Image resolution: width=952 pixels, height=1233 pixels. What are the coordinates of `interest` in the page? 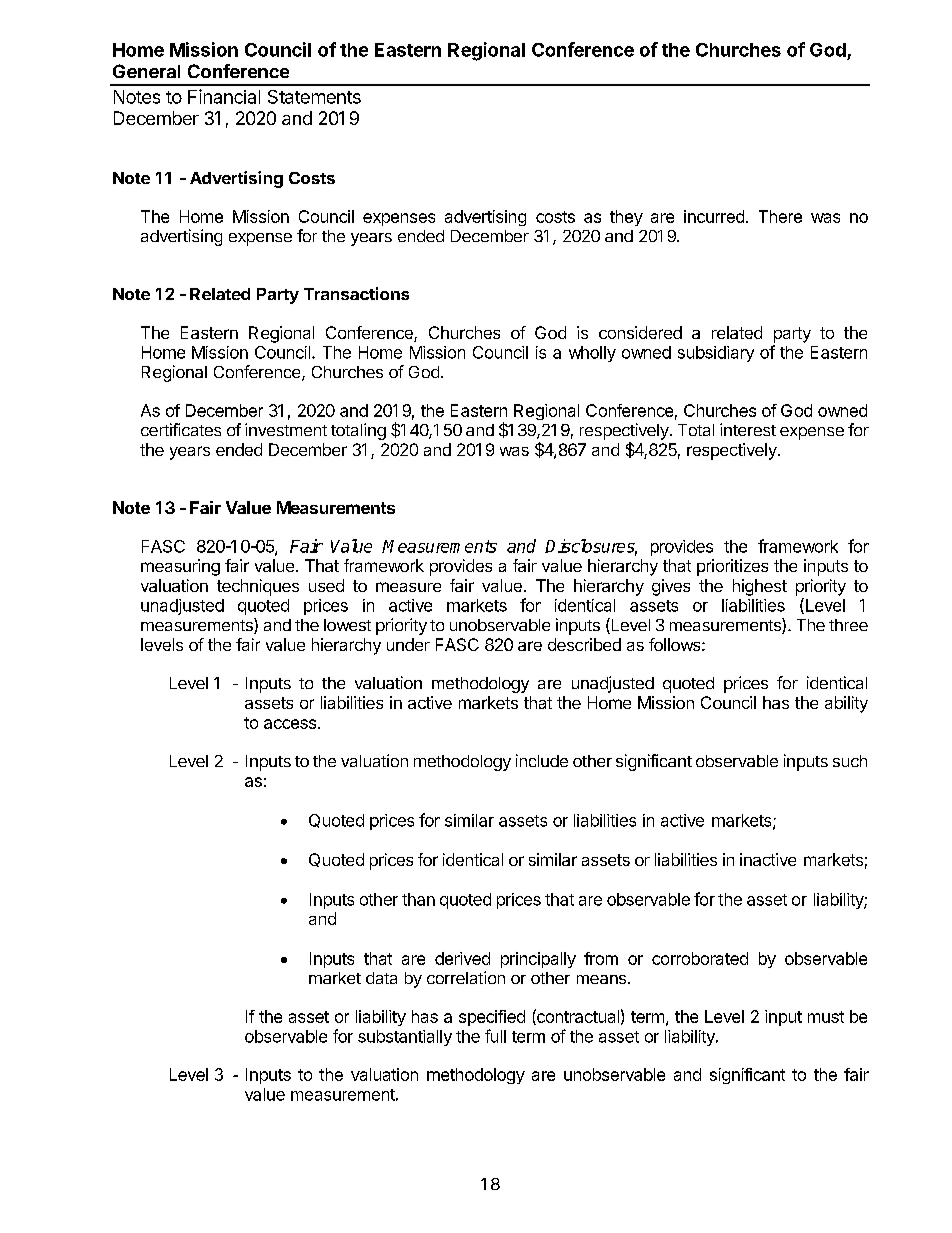 It's located at (748, 429).
